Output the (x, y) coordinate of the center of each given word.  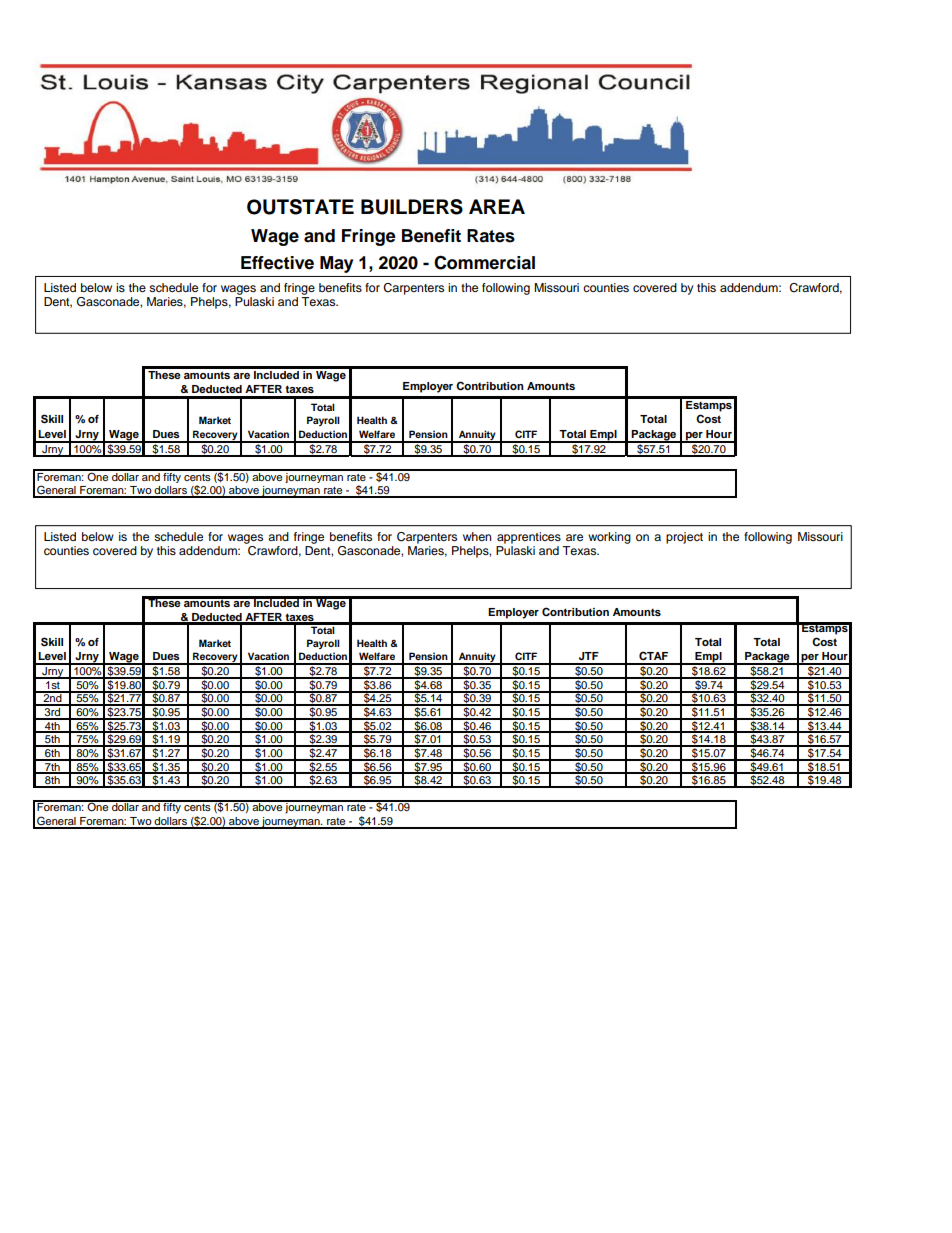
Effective (277, 263)
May (336, 264)
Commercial (484, 262)
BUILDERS (412, 207)
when (477, 536)
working (609, 538)
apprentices (529, 538)
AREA (497, 206)
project (684, 538)
